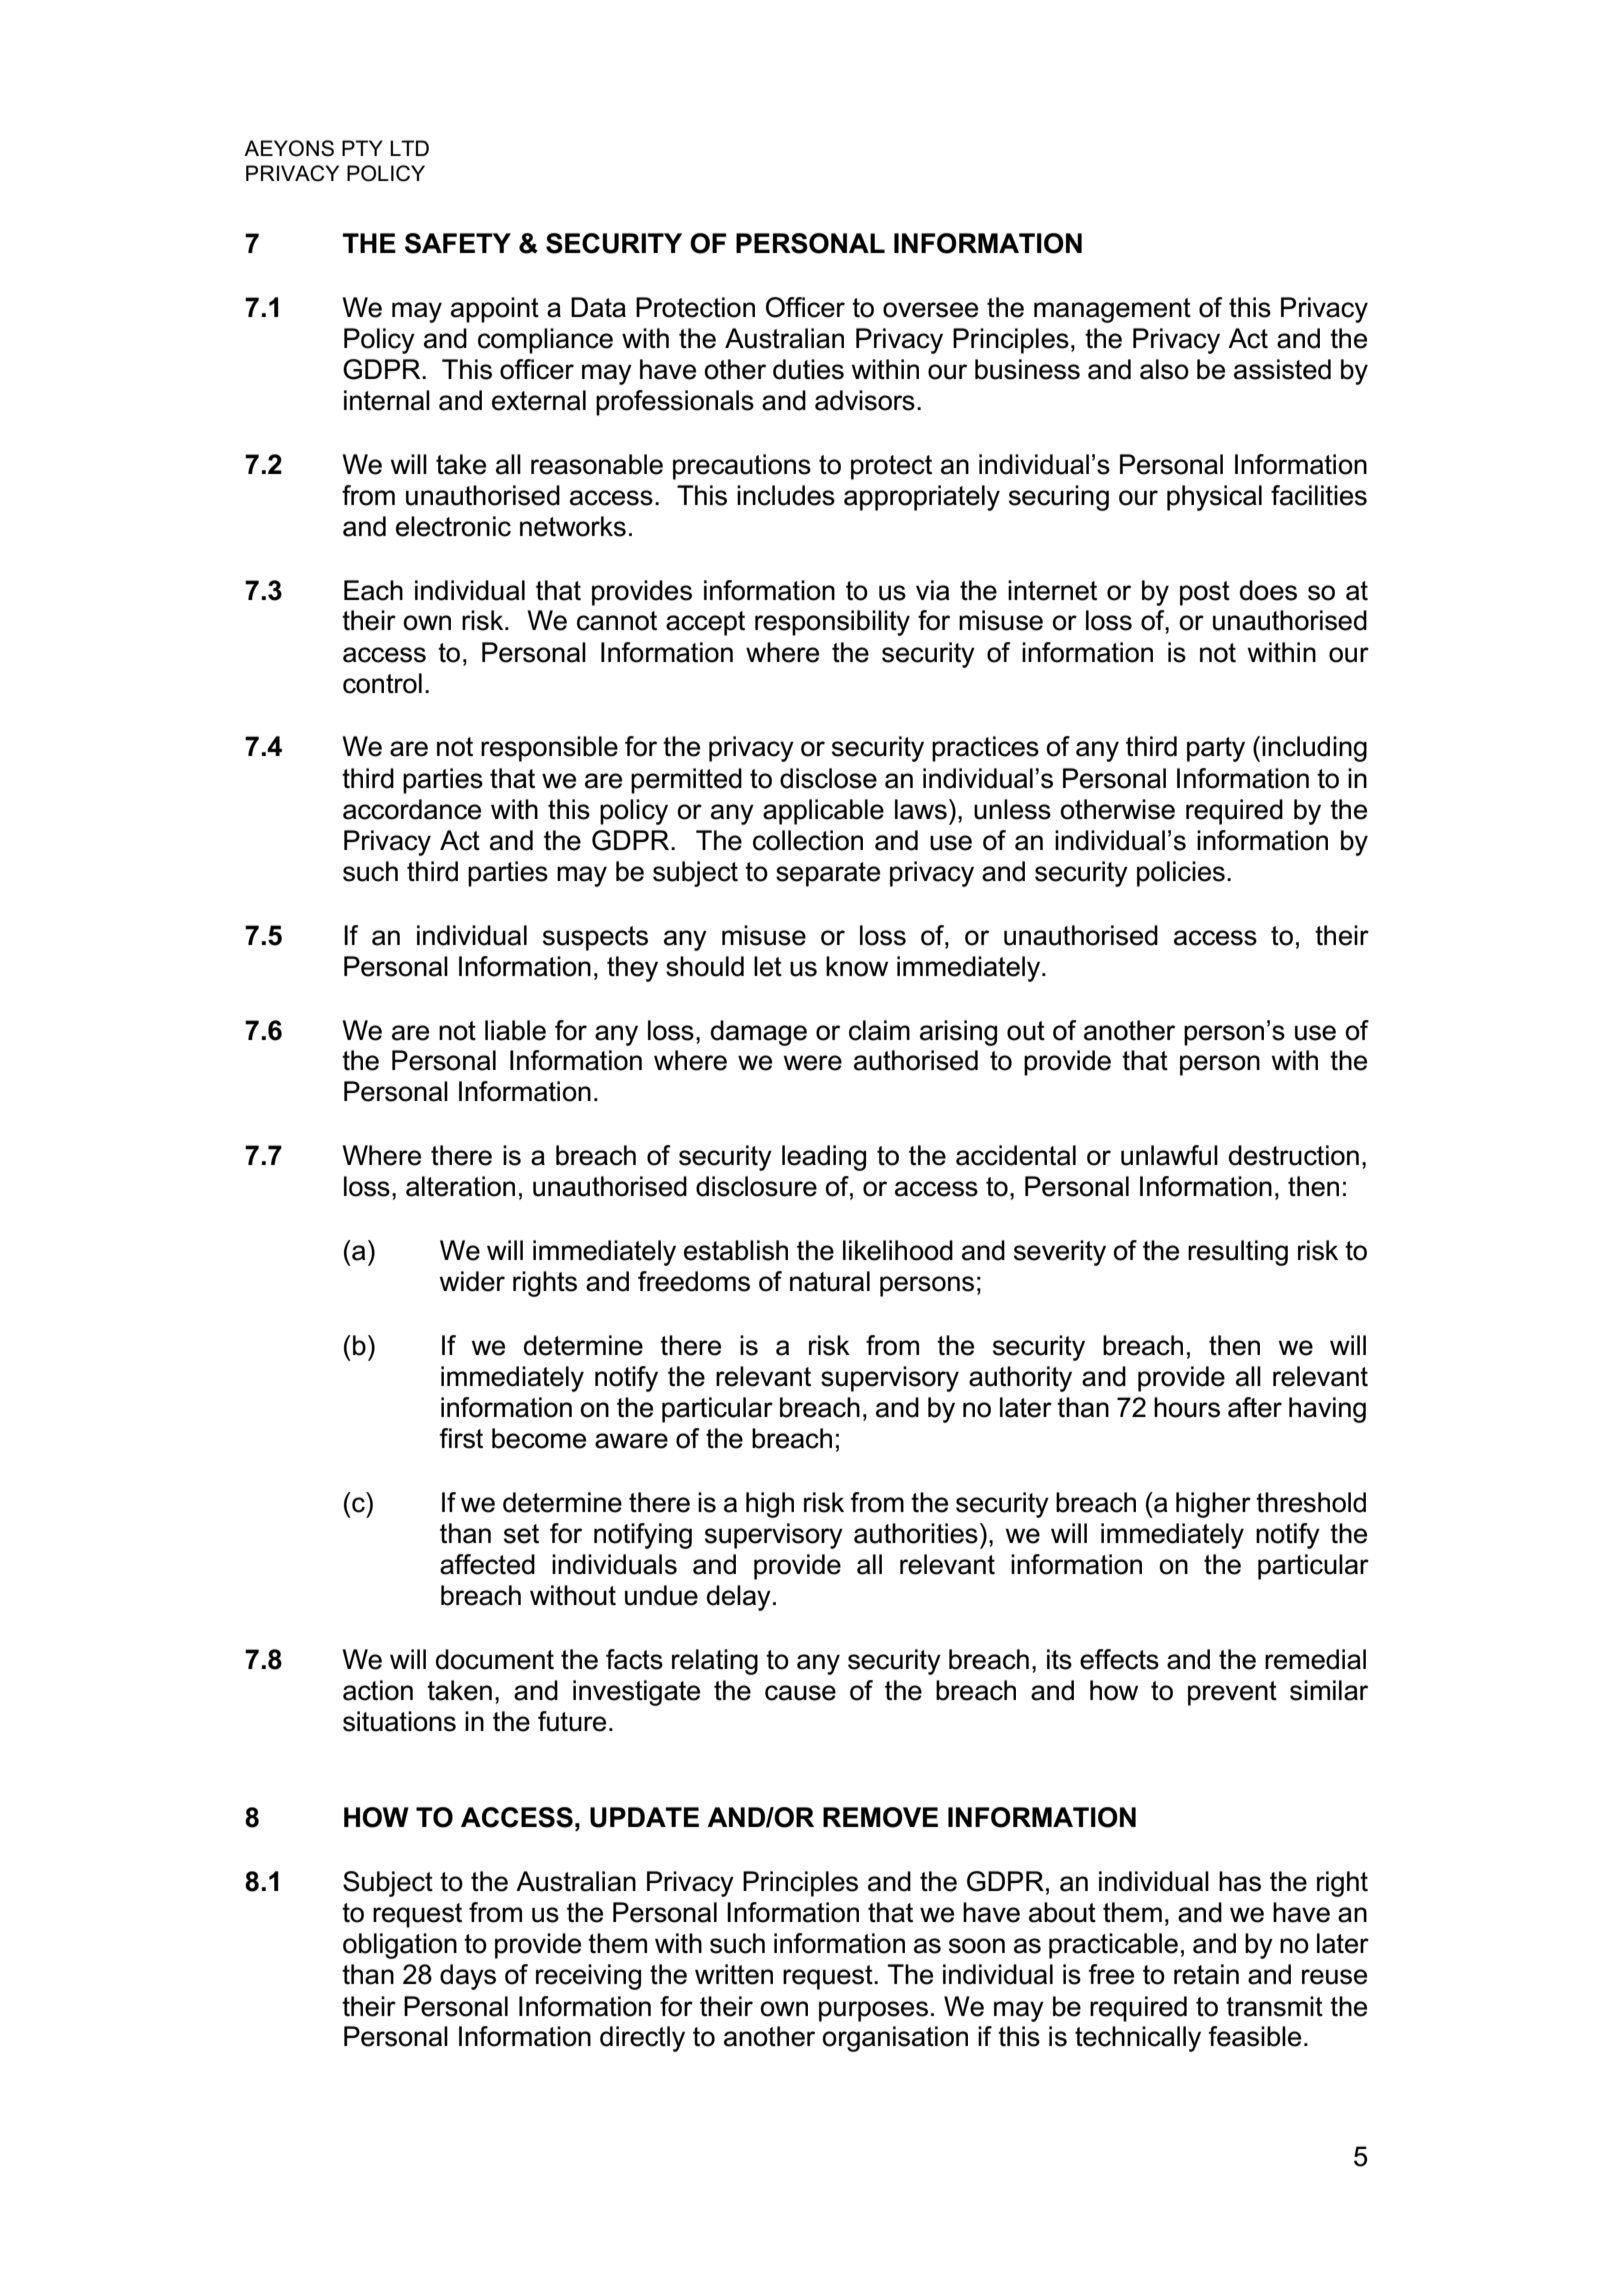 The image size is (1611, 2279). I want to click on liable, so click(515, 1030).
